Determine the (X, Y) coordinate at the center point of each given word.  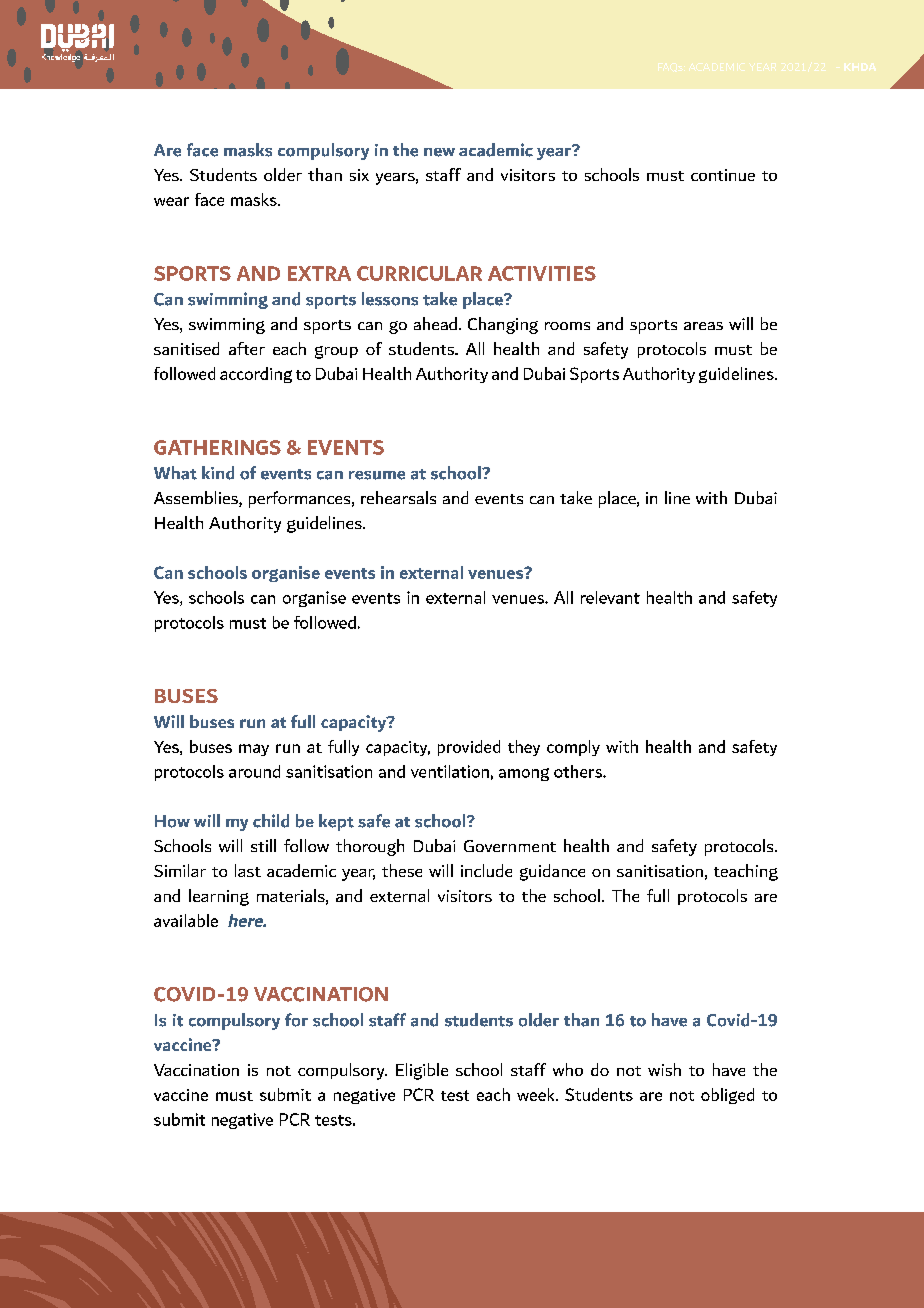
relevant (610, 597)
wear (171, 201)
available (186, 920)
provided (469, 748)
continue (723, 175)
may (254, 750)
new (439, 152)
